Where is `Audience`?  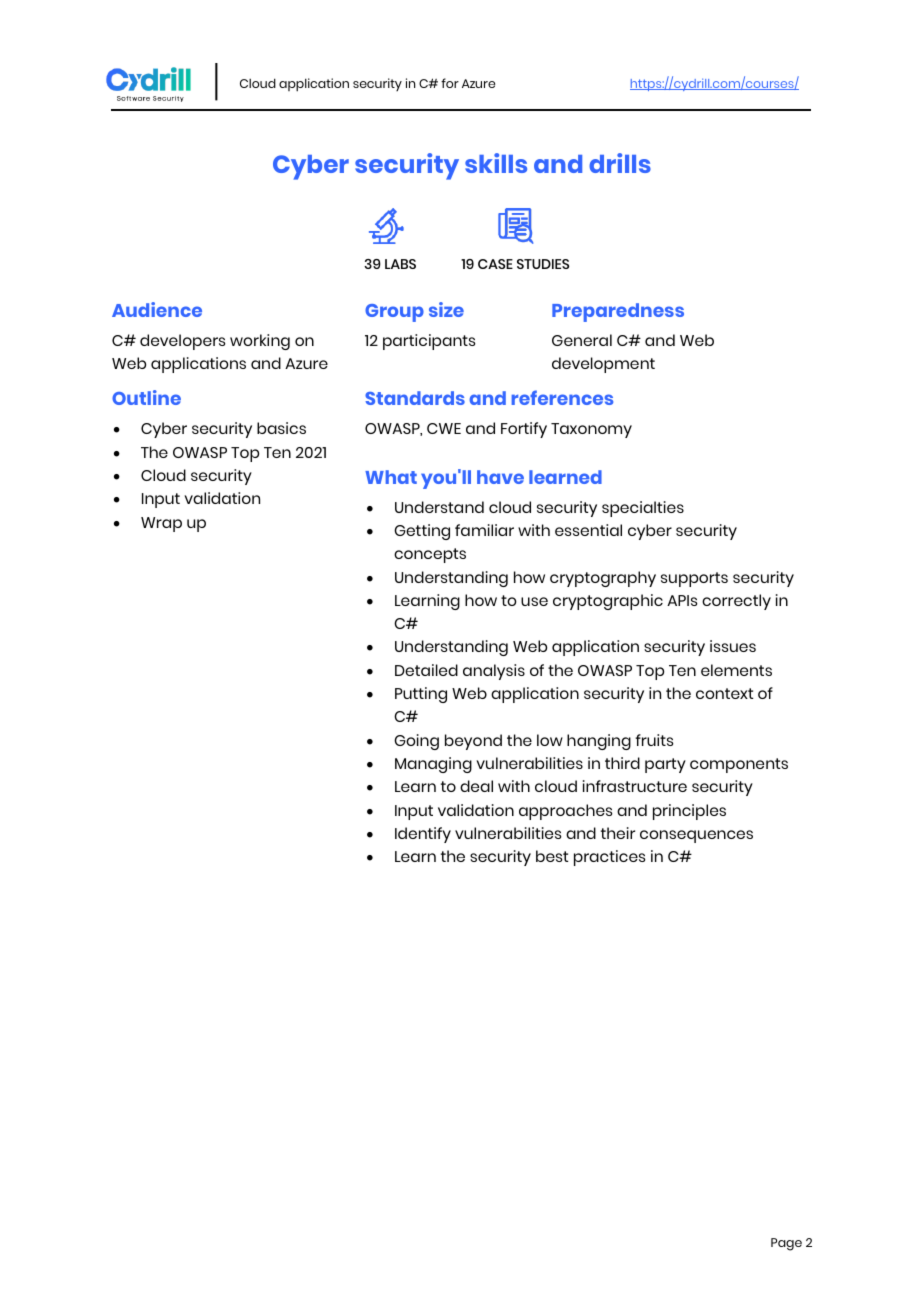
Audience is located at coordinates (157, 309).
